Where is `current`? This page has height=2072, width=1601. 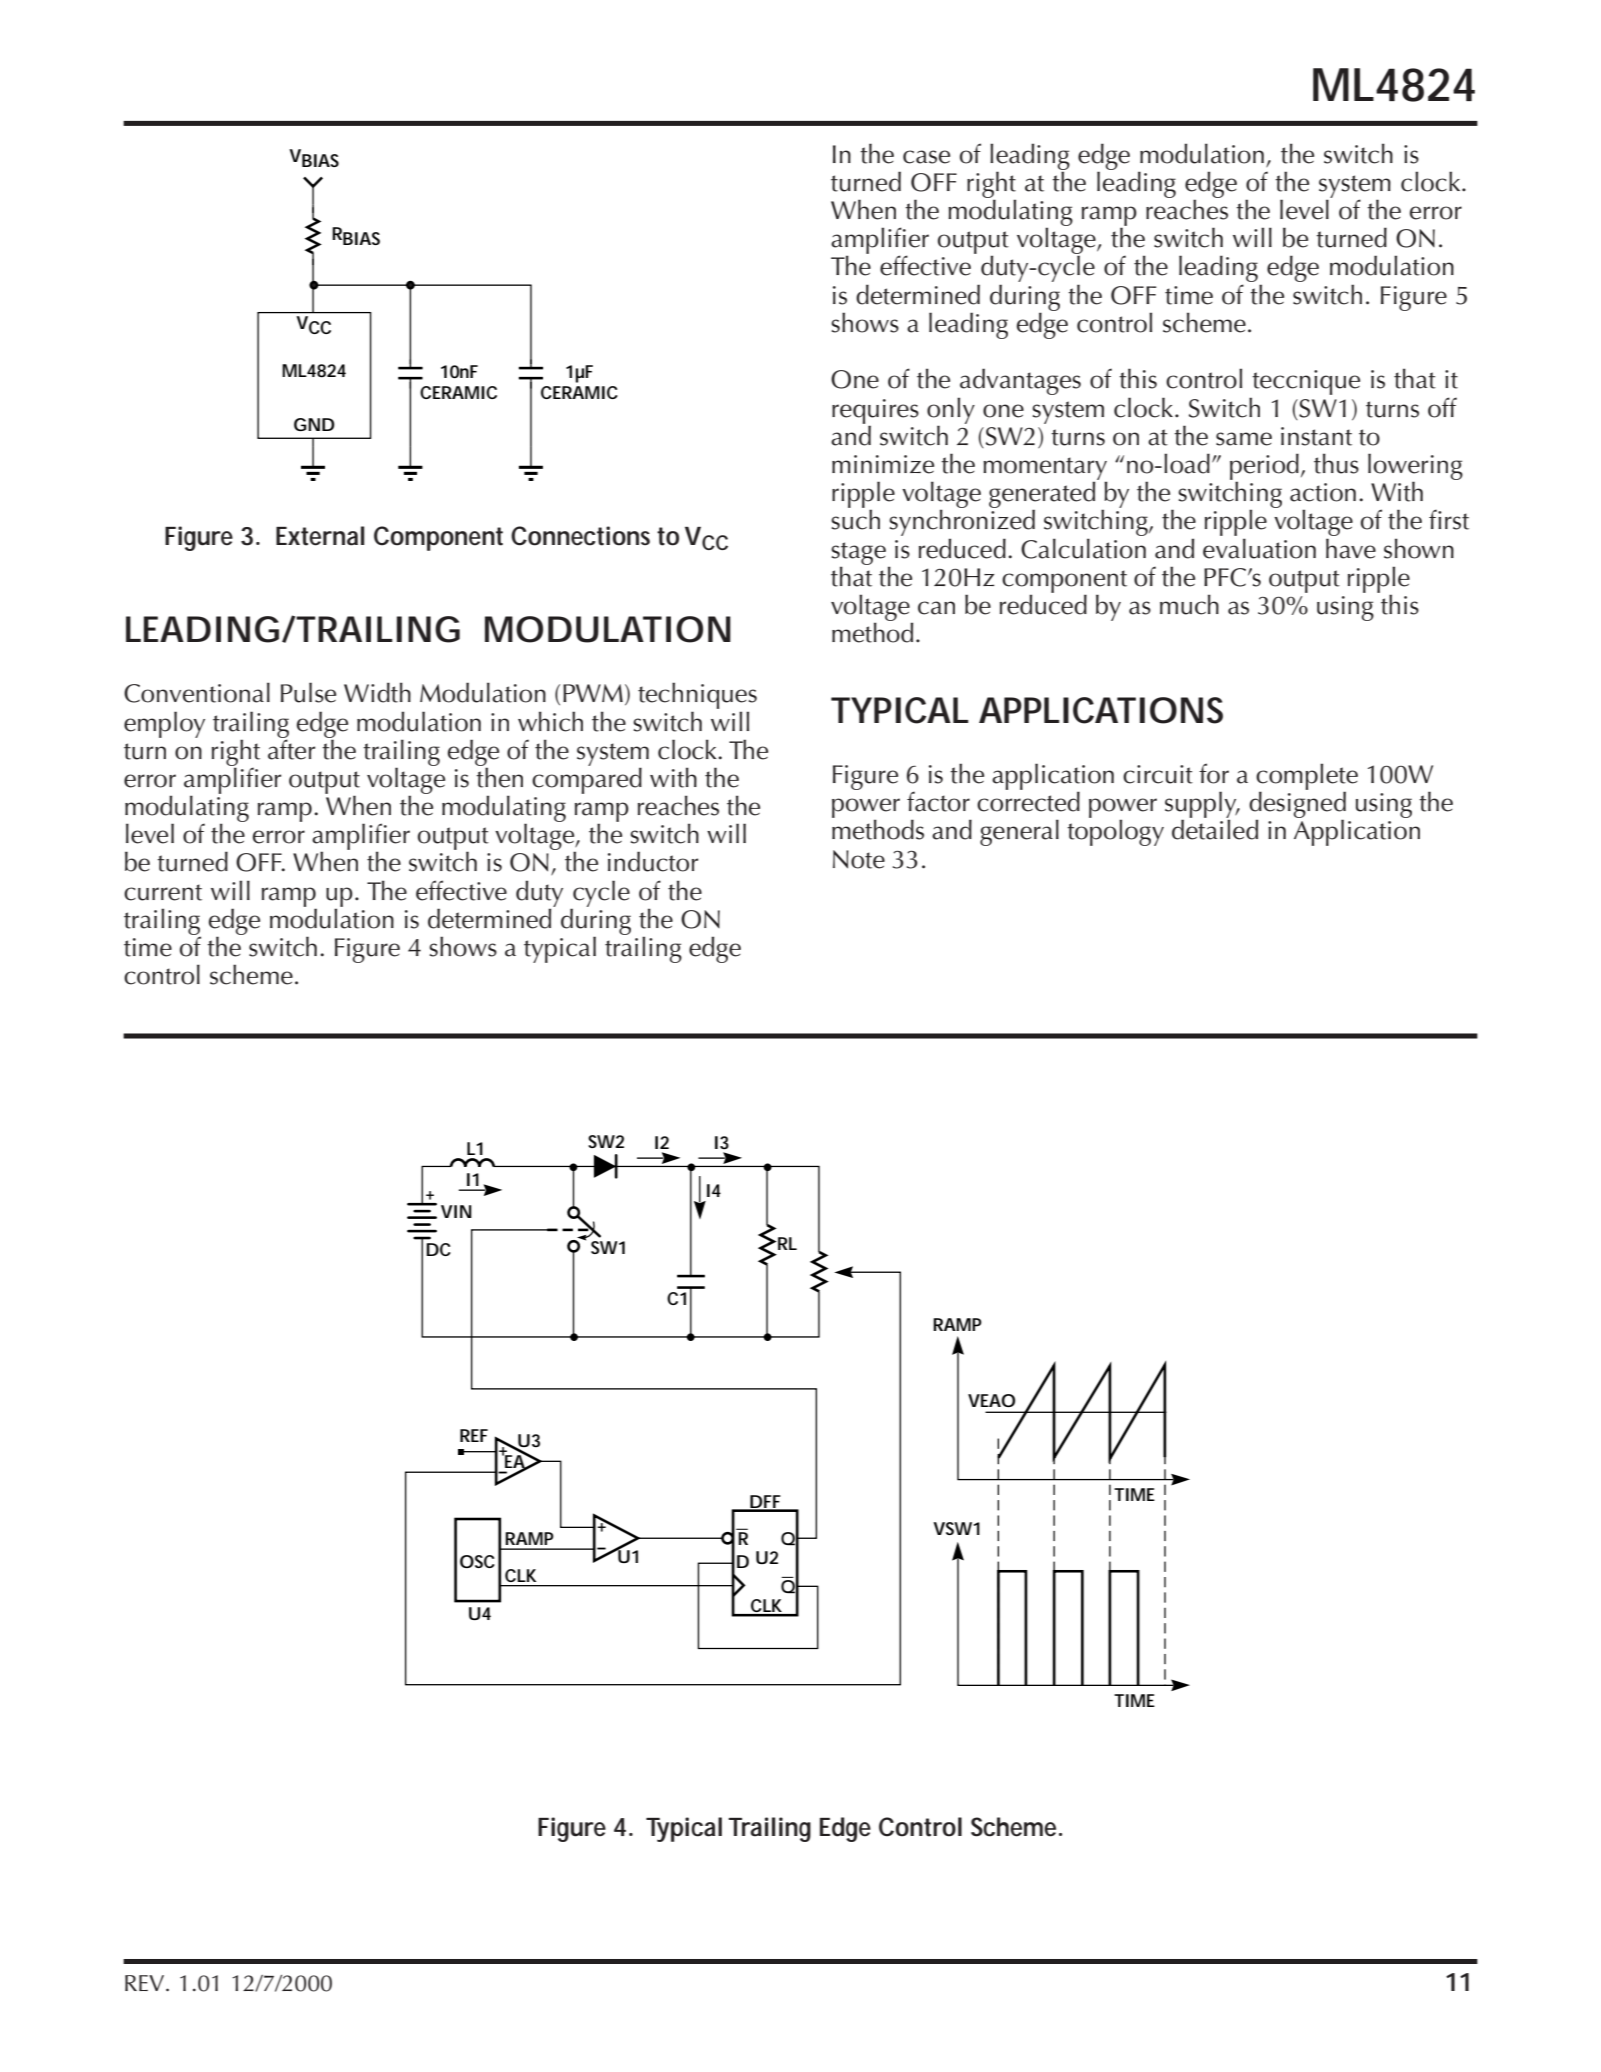 current is located at coordinates (163, 892).
